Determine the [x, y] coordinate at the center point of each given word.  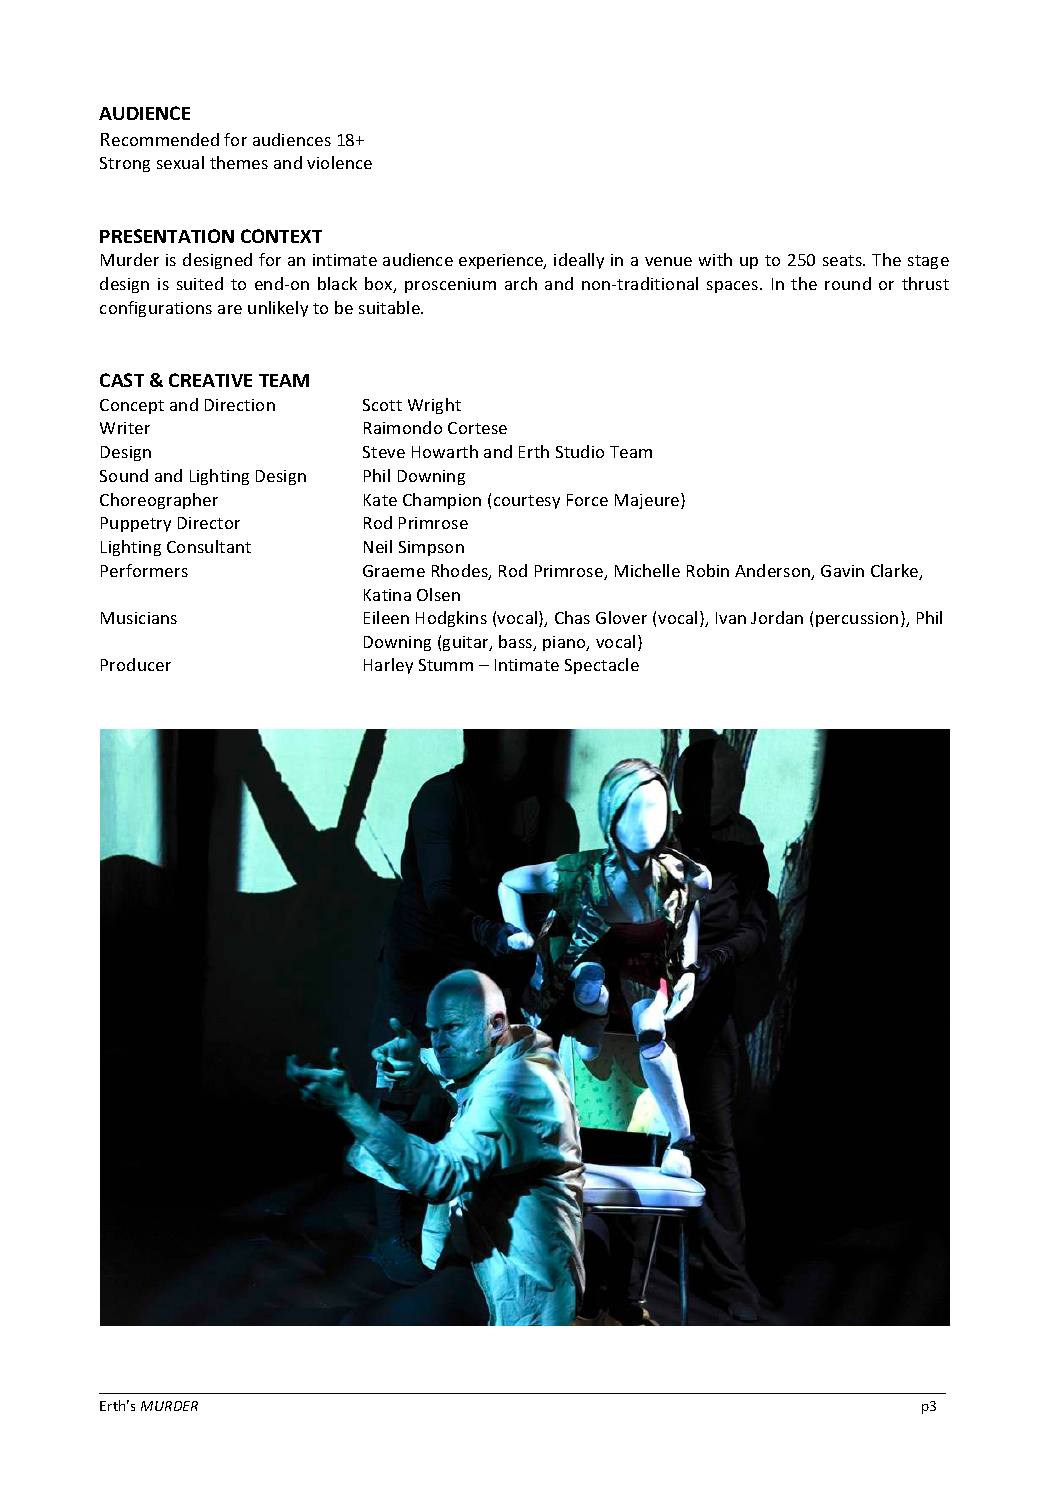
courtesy [527, 502]
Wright [434, 406]
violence [339, 162]
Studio [580, 451]
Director [209, 523]
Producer [136, 664]
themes [239, 162]
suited [200, 283]
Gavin [842, 571]
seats [843, 260]
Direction [240, 405]
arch [521, 283]
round [848, 283]
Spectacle [602, 666]
